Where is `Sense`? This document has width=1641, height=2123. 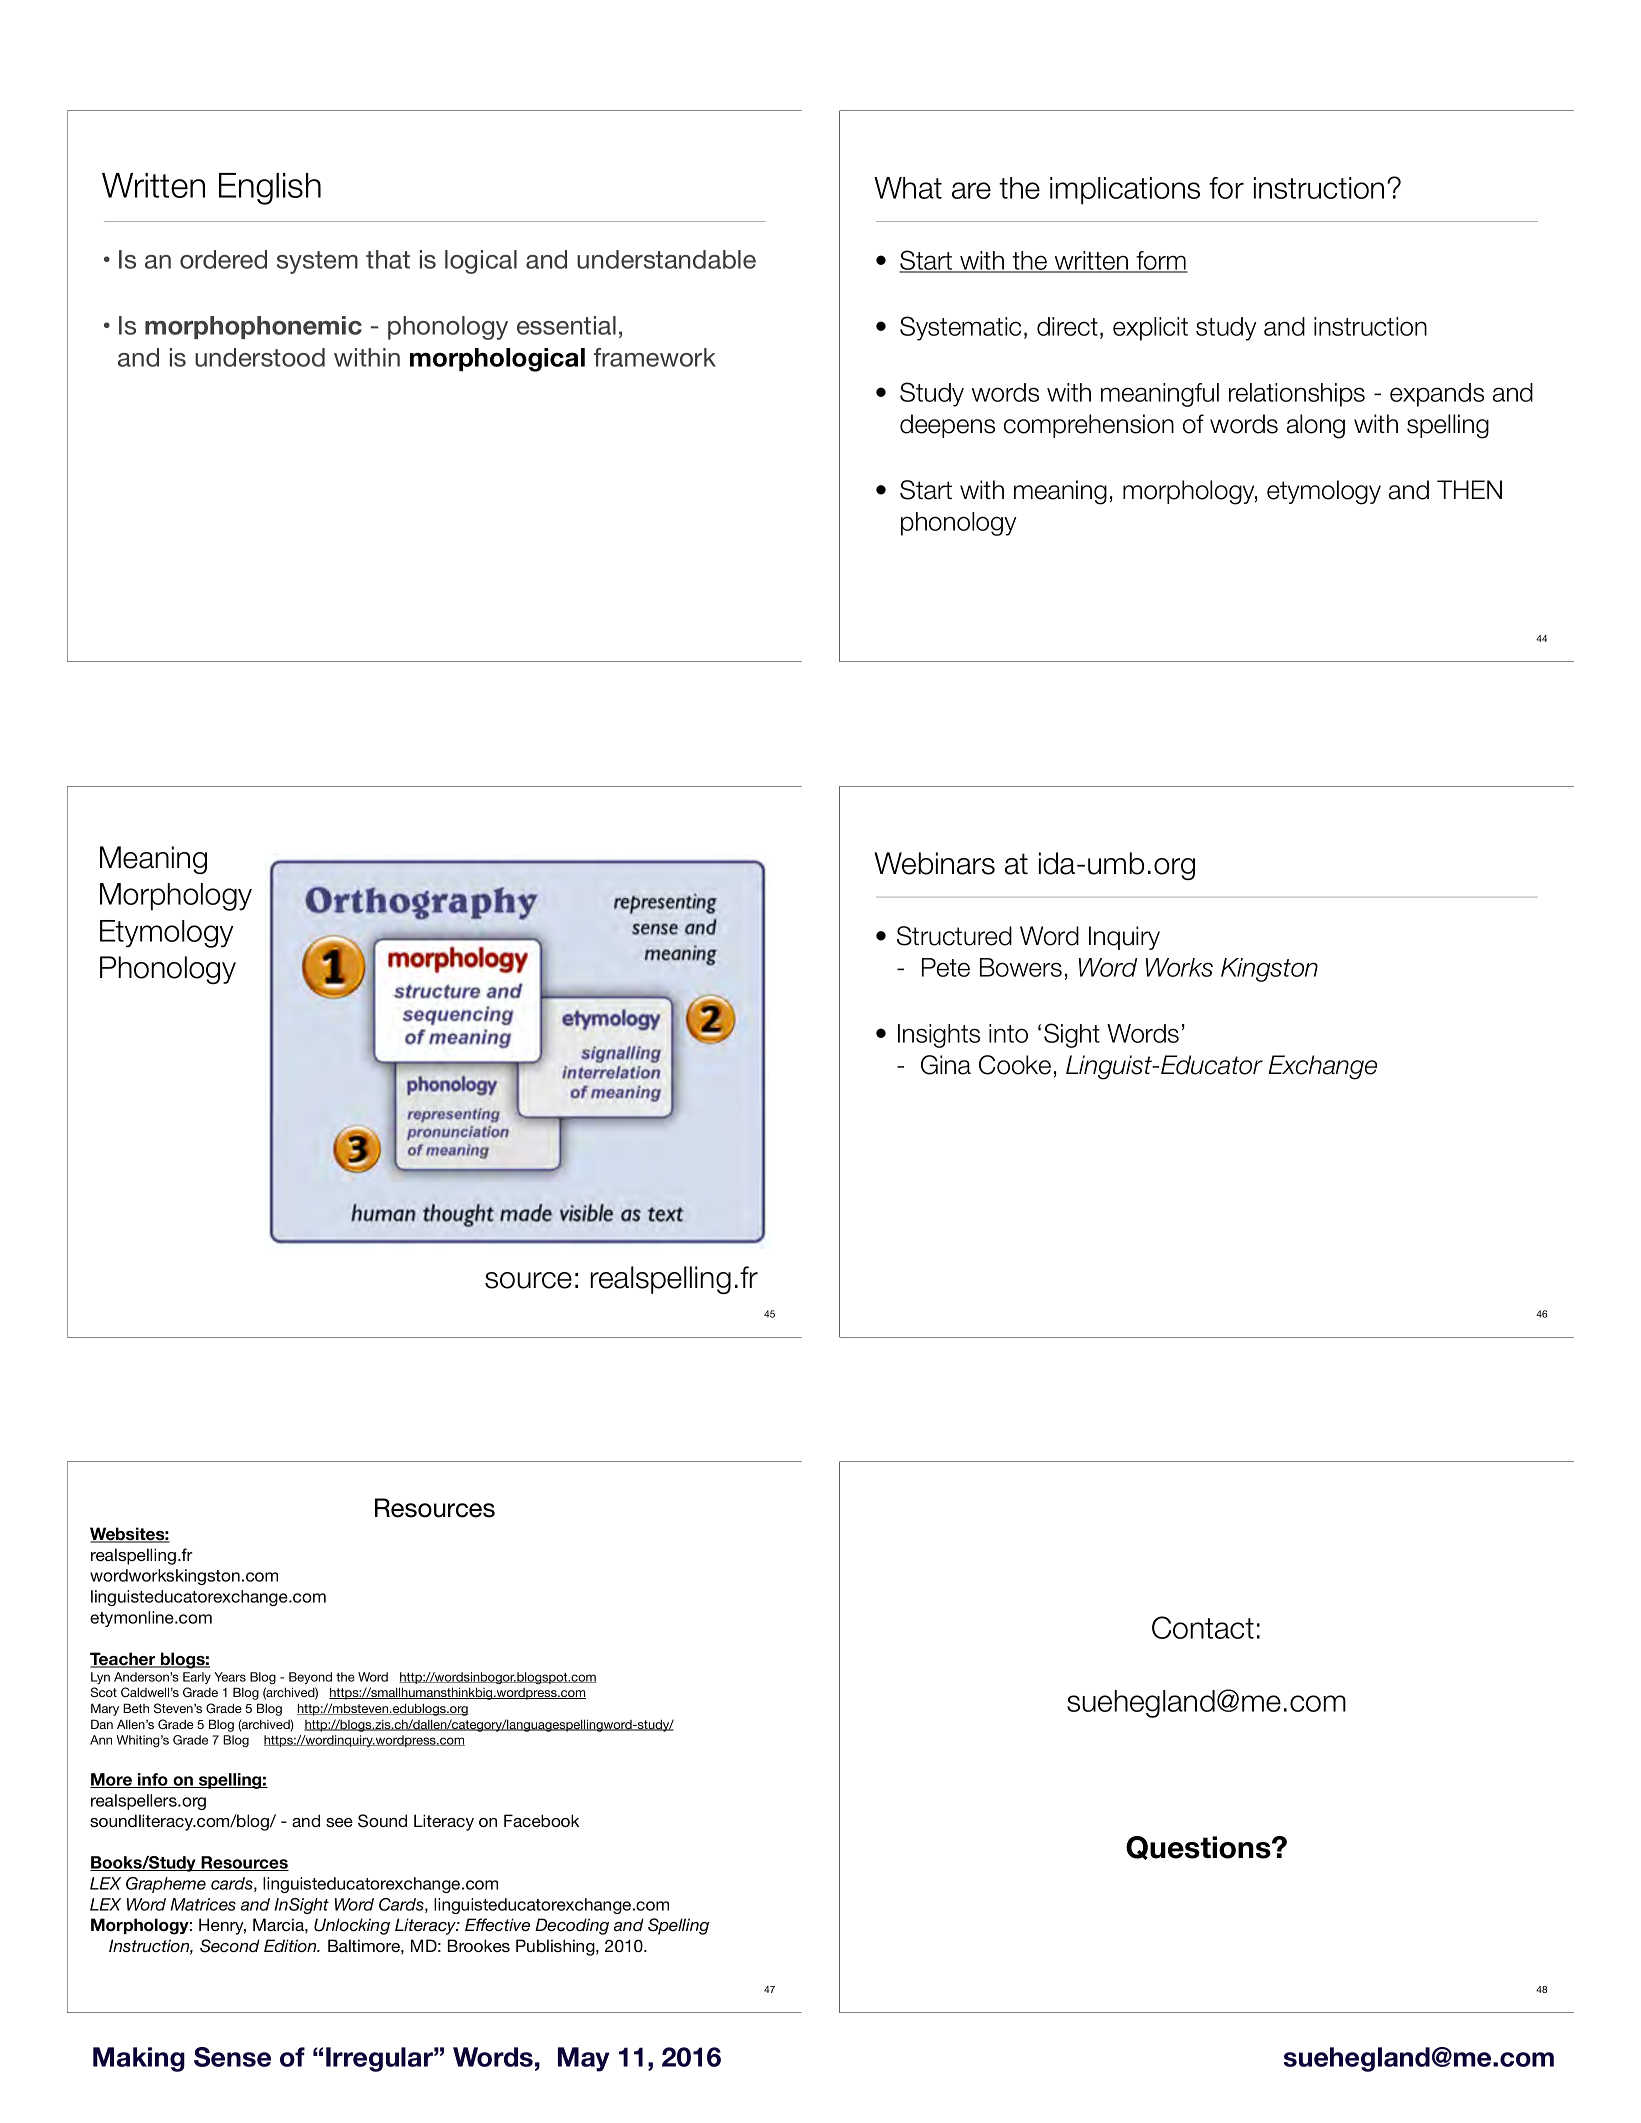
Sense is located at coordinates (232, 2057).
